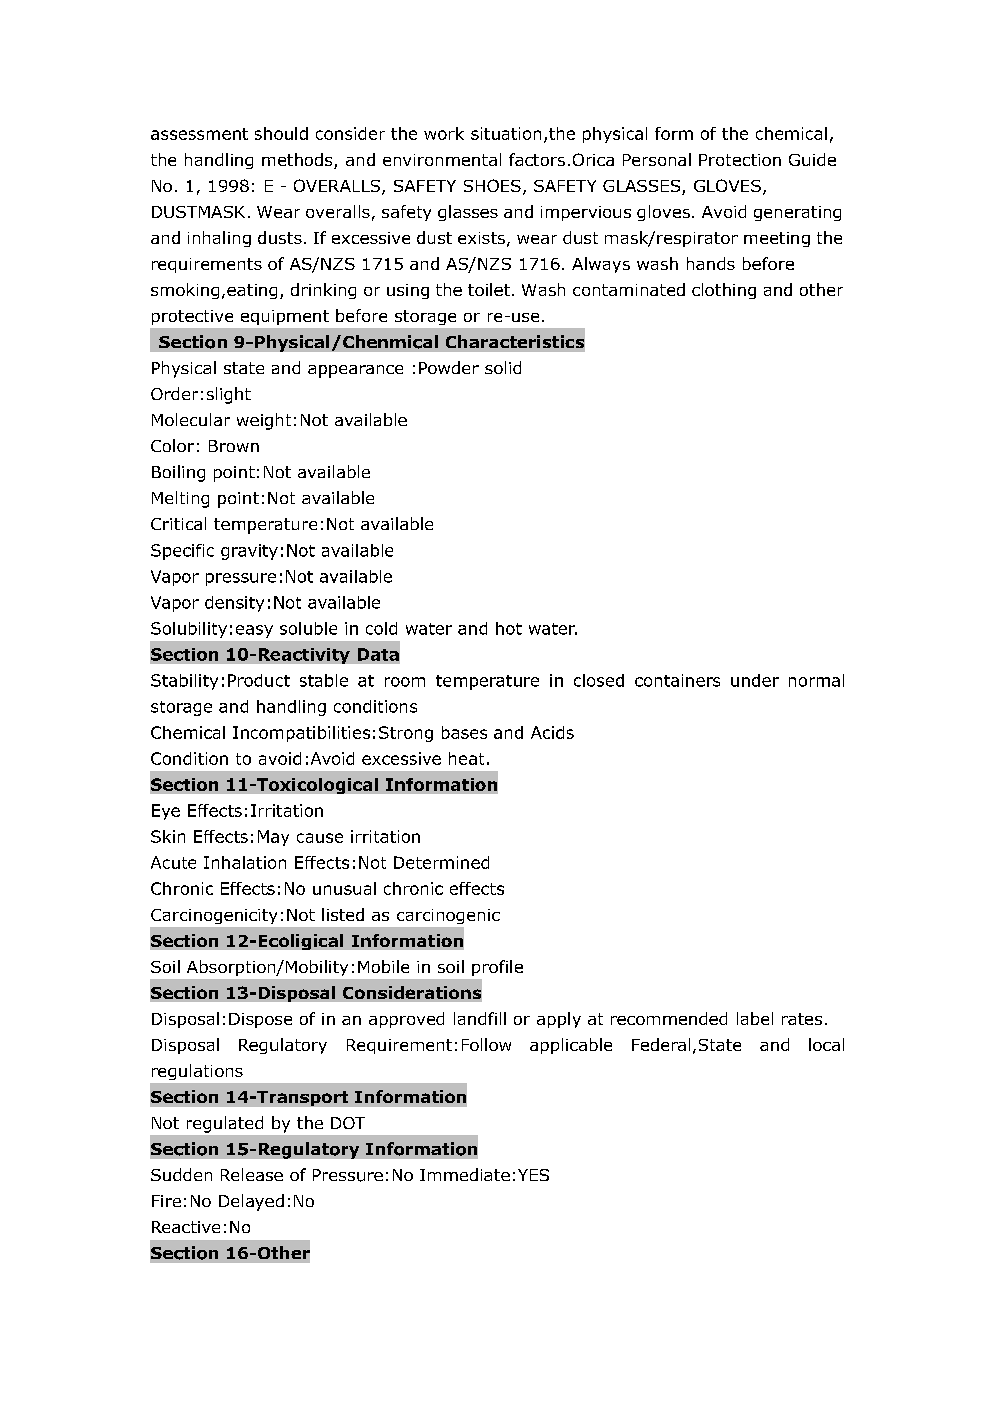  I want to click on hot, so click(509, 628).
